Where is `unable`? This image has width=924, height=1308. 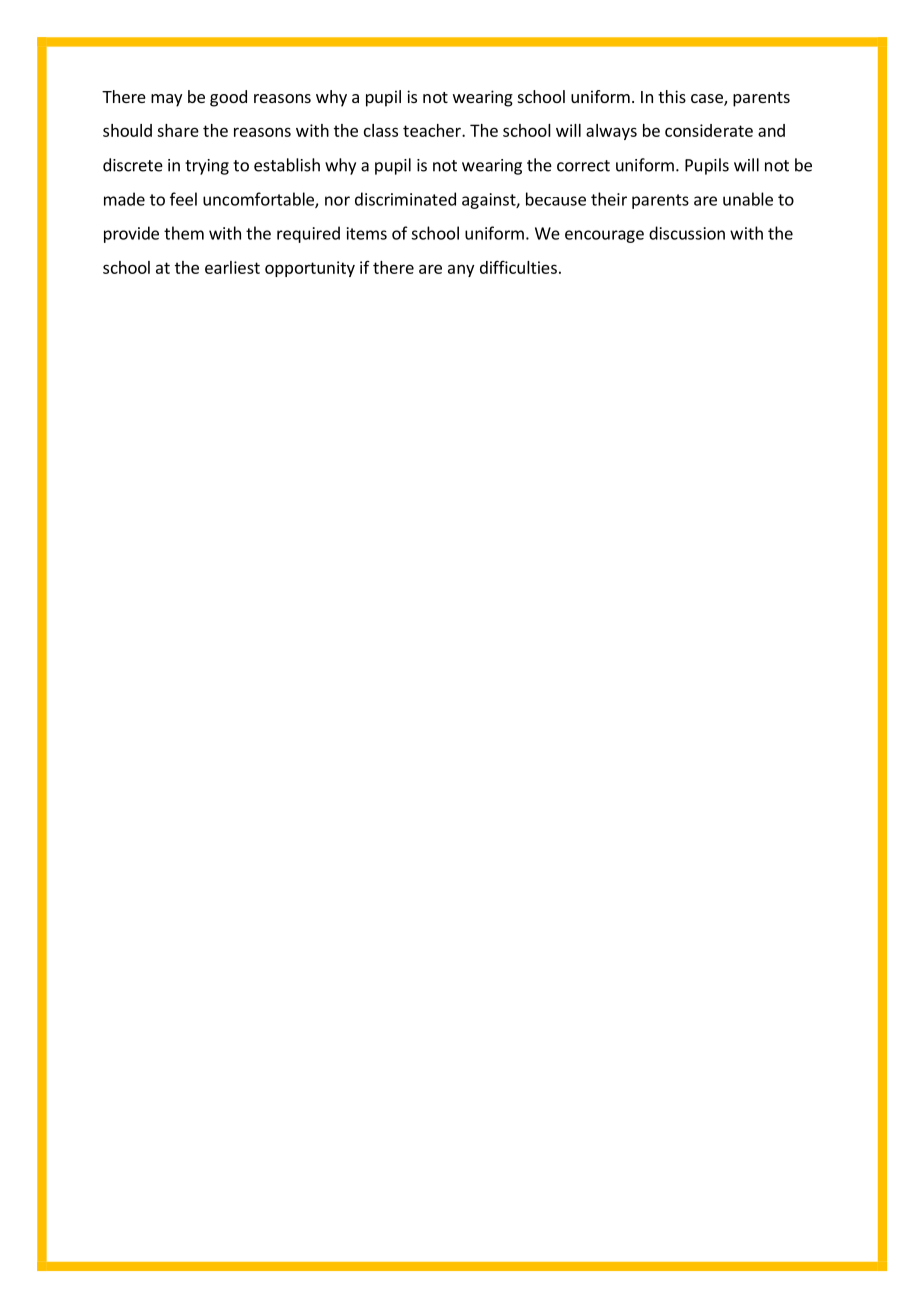 unable is located at coordinates (748, 199).
